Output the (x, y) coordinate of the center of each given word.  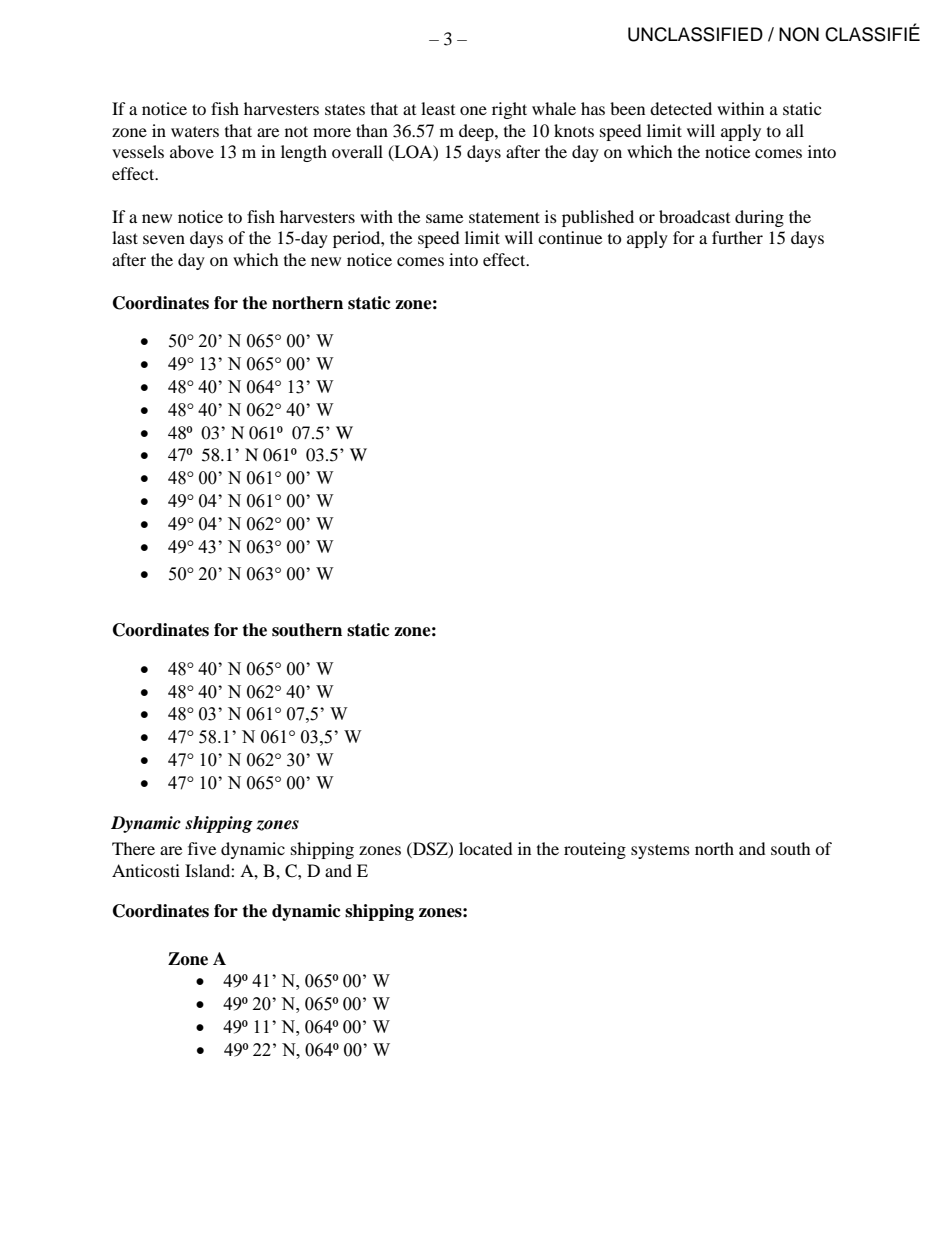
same (444, 218)
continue (570, 237)
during (759, 218)
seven (164, 239)
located (486, 848)
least (438, 108)
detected (681, 108)
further (737, 237)
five (202, 848)
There (133, 848)
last (125, 237)
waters (195, 131)
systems (660, 851)
